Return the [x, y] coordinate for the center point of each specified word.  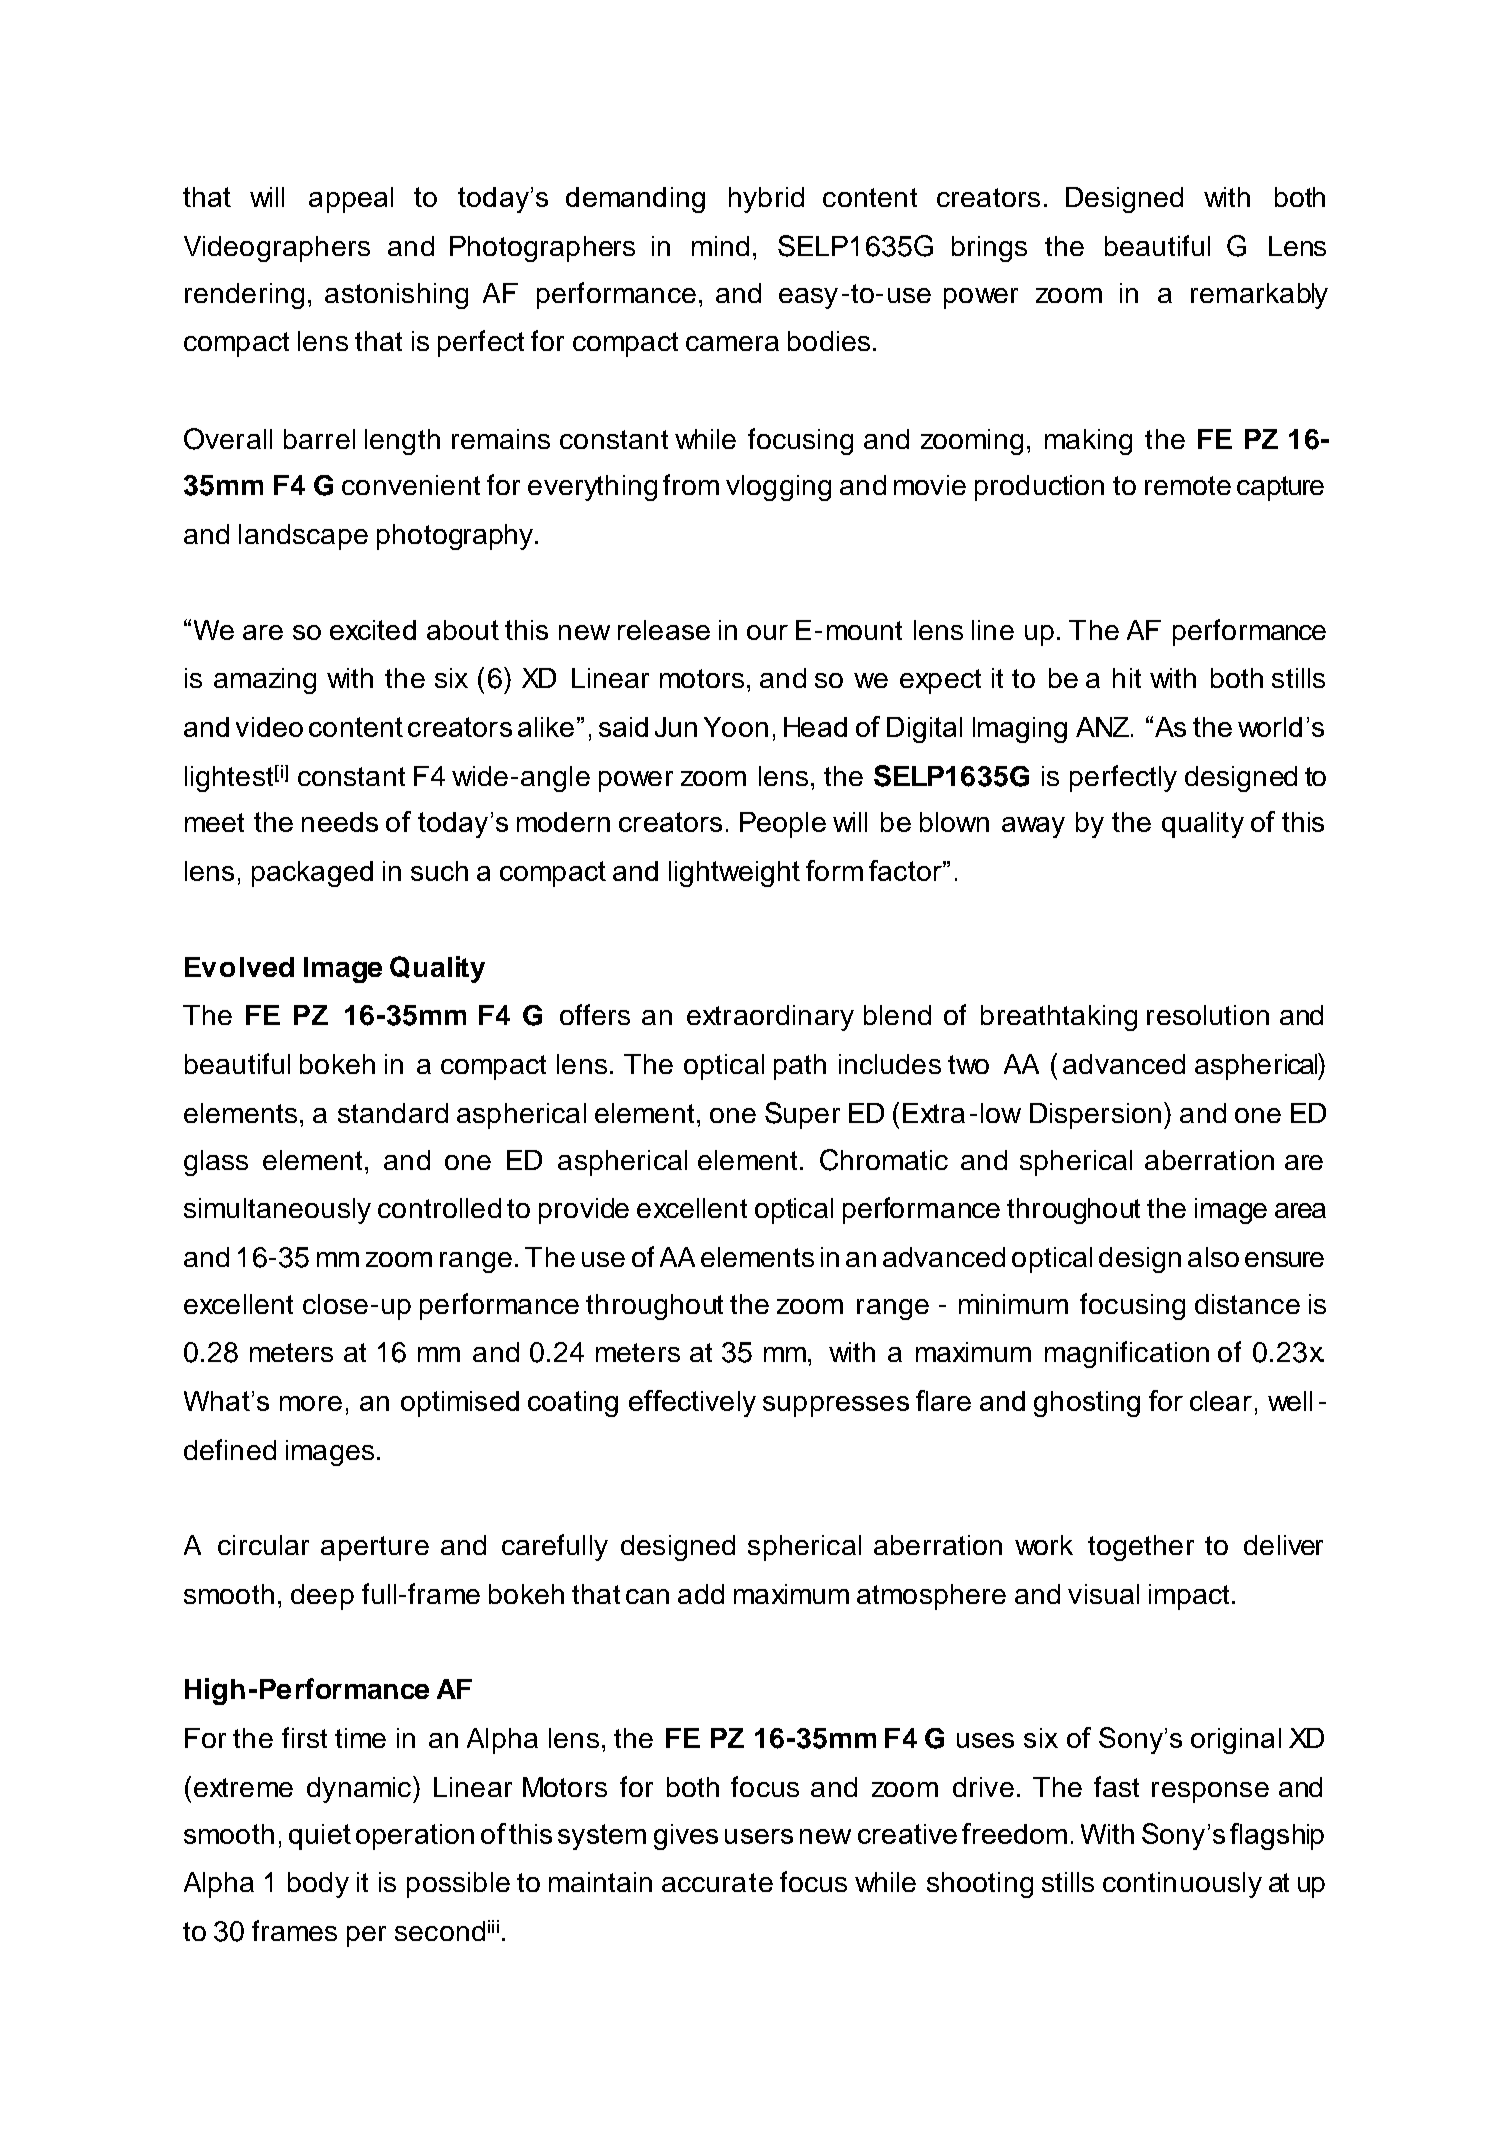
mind [720, 246]
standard [393, 1113]
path [800, 1067]
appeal [351, 200]
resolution [1208, 1015]
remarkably [1259, 296]
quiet [320, 1837]
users [759, 1836]
